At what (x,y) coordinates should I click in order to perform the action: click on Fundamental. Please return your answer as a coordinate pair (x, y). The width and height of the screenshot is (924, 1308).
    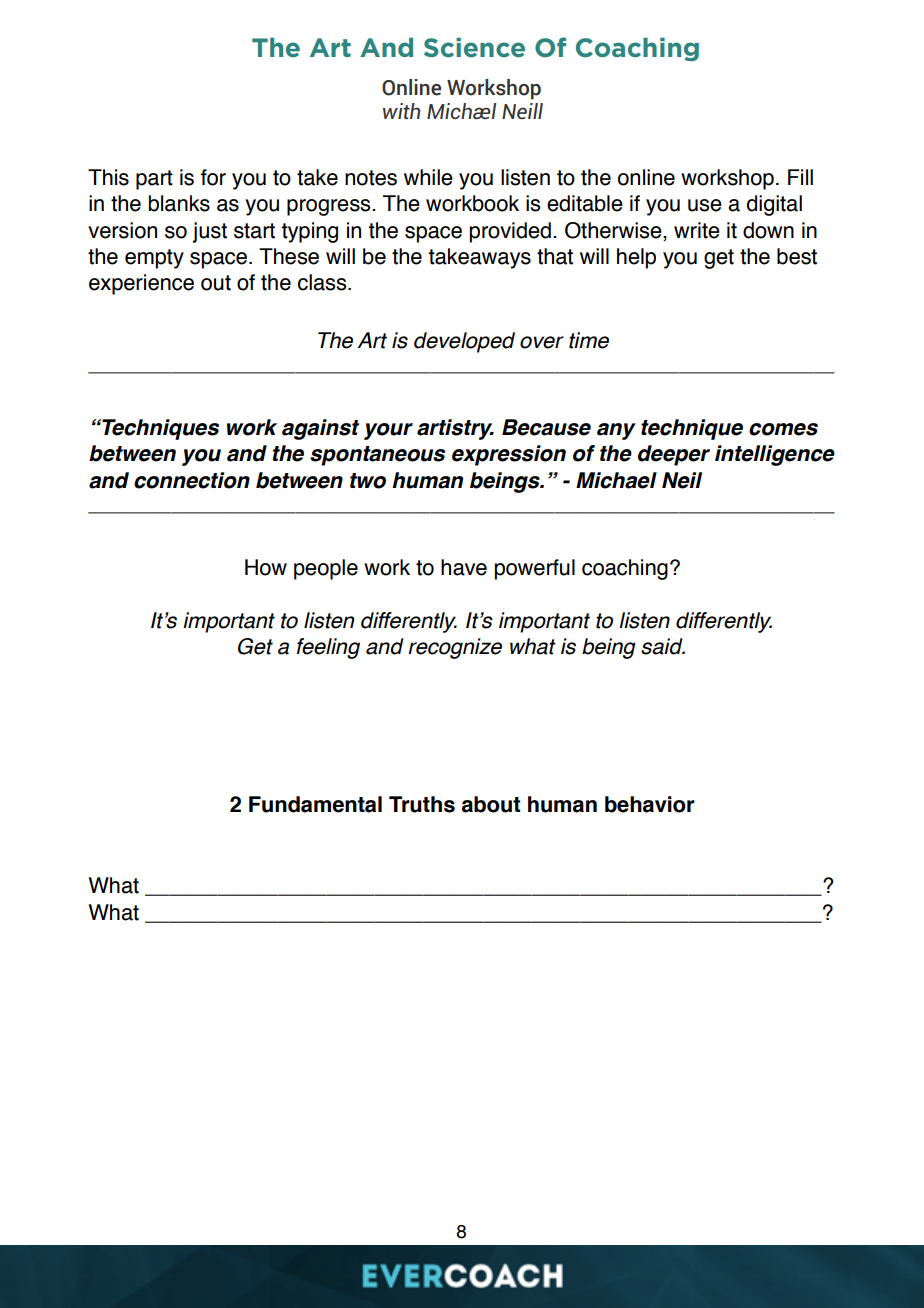
    Looking at the image, I should click on (315, 804).
